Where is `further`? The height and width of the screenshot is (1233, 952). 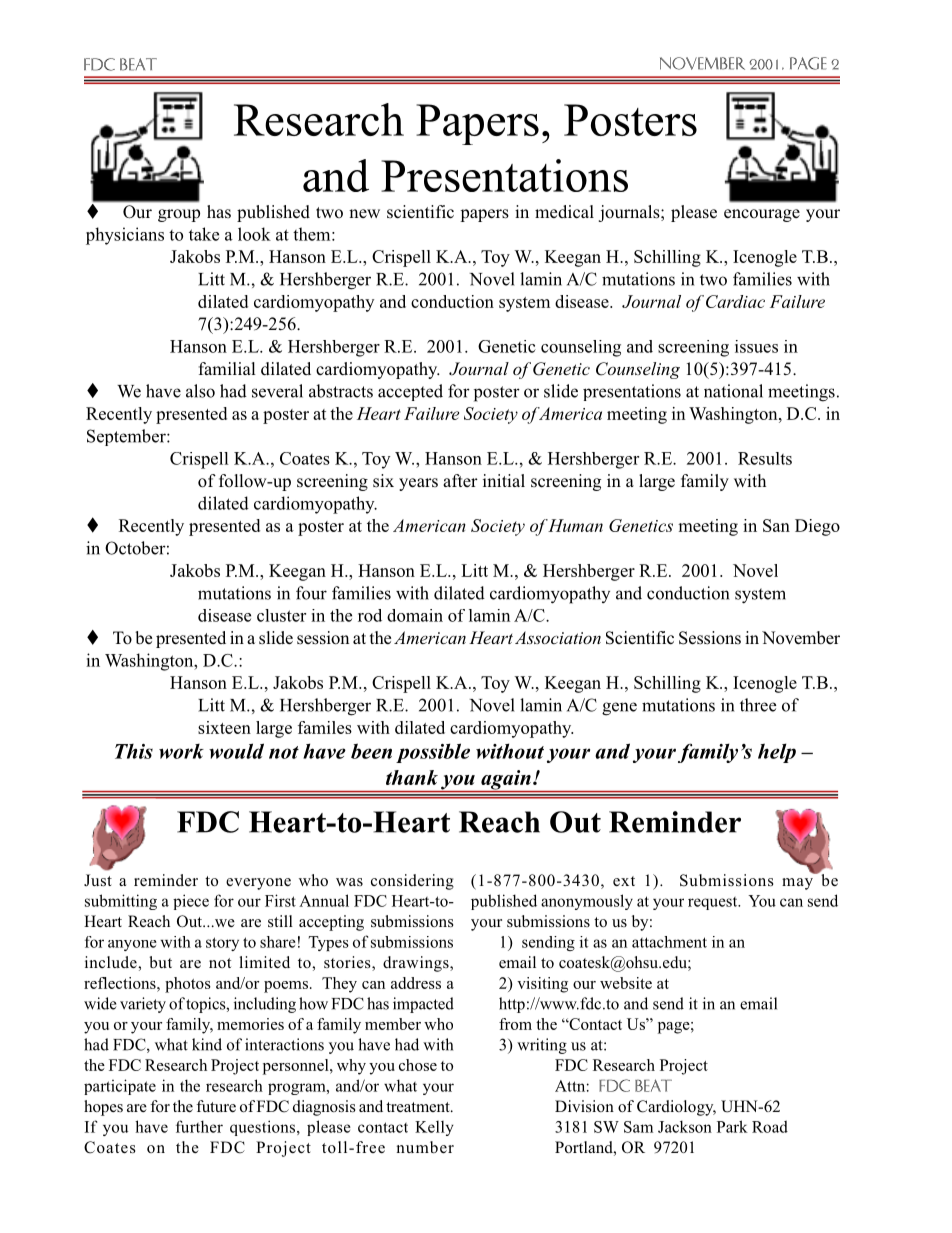
further is located at coordinates (199, 1126).
